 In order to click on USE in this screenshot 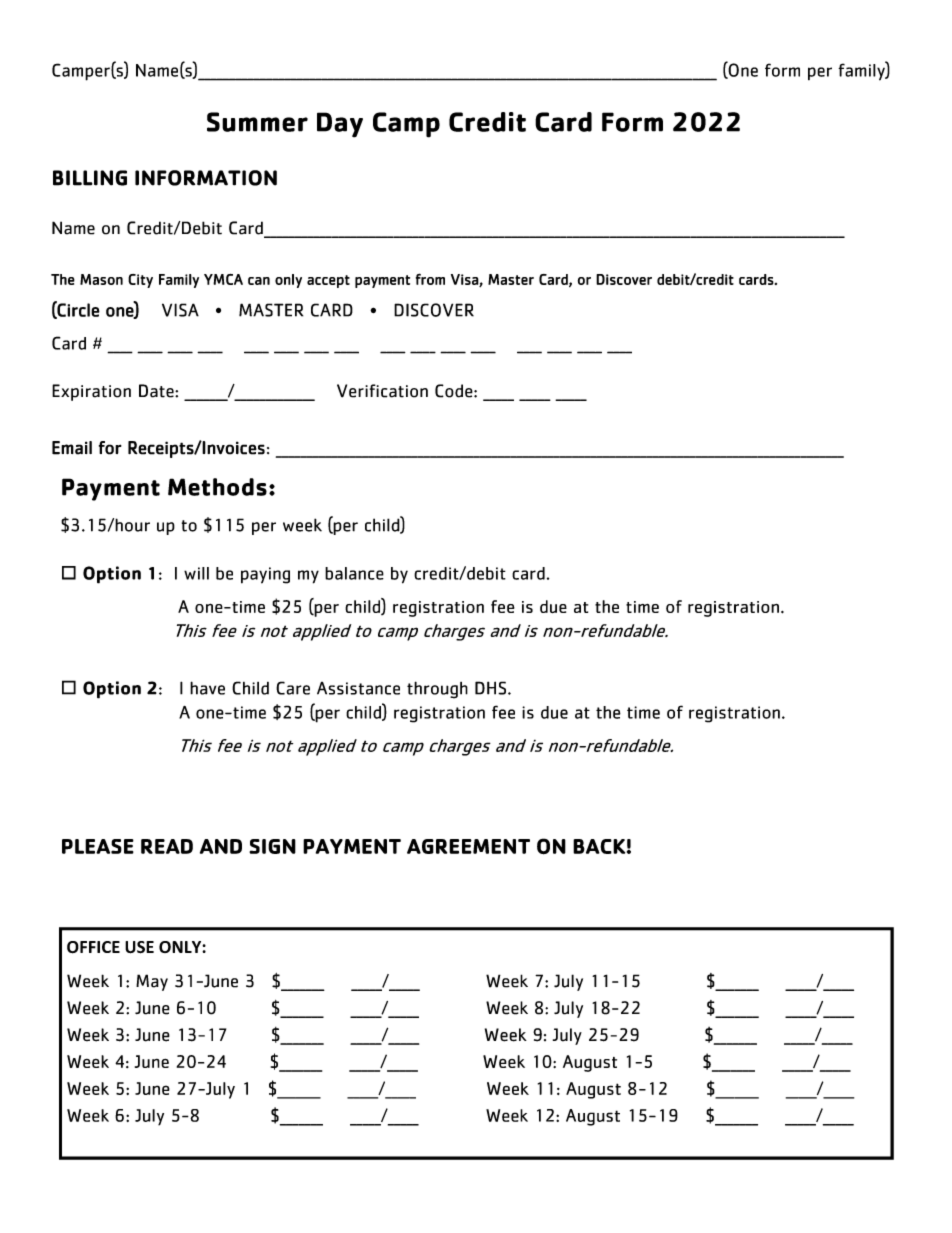, I will do `click(139, 947)`.
